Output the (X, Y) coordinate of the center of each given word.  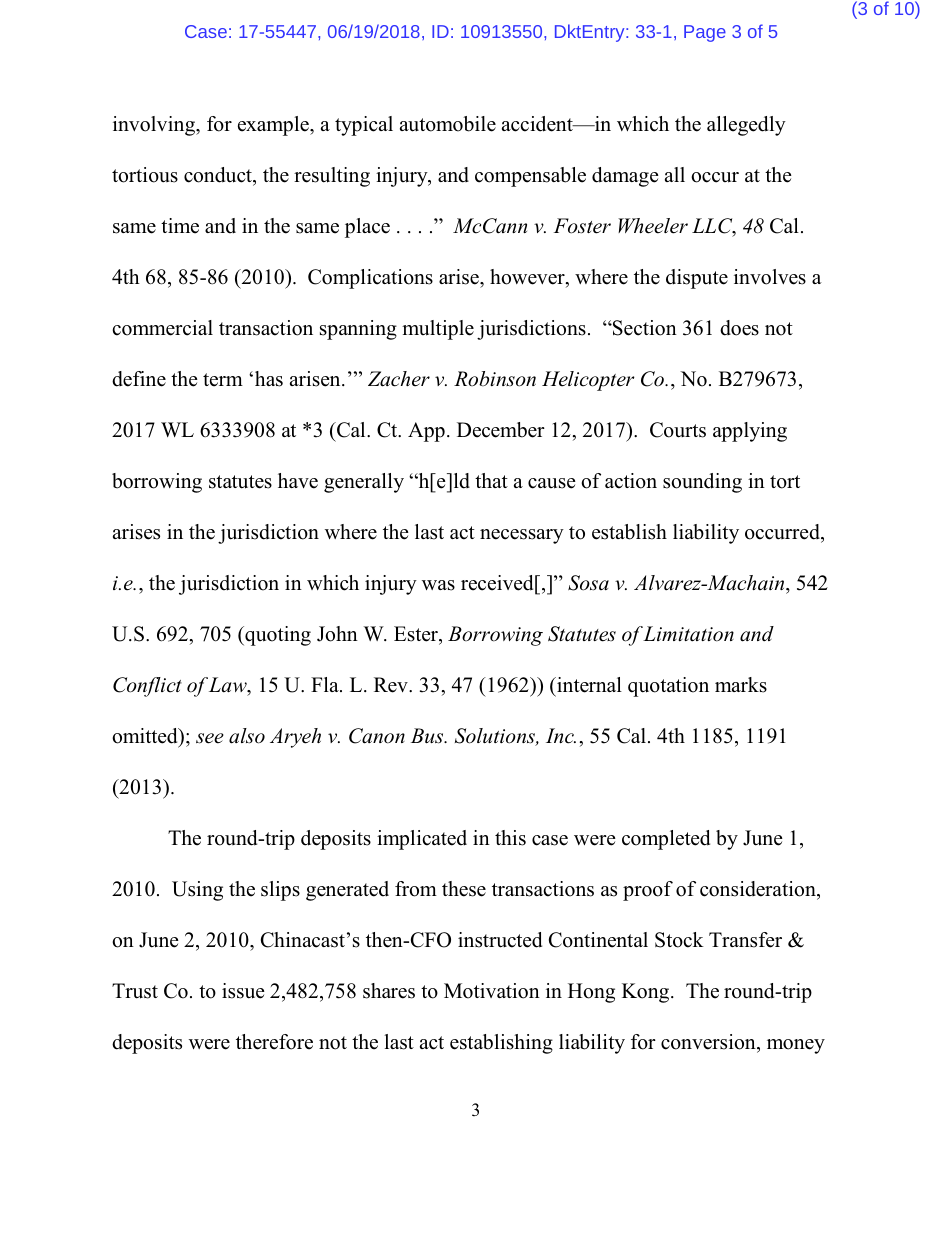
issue (243, 991)
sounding (702, 483)
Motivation (492, 991)
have (298, 481)
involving (155, 126)
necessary (522, 536)
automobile (448, 124)
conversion (709, 1043)
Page (705, 33)
